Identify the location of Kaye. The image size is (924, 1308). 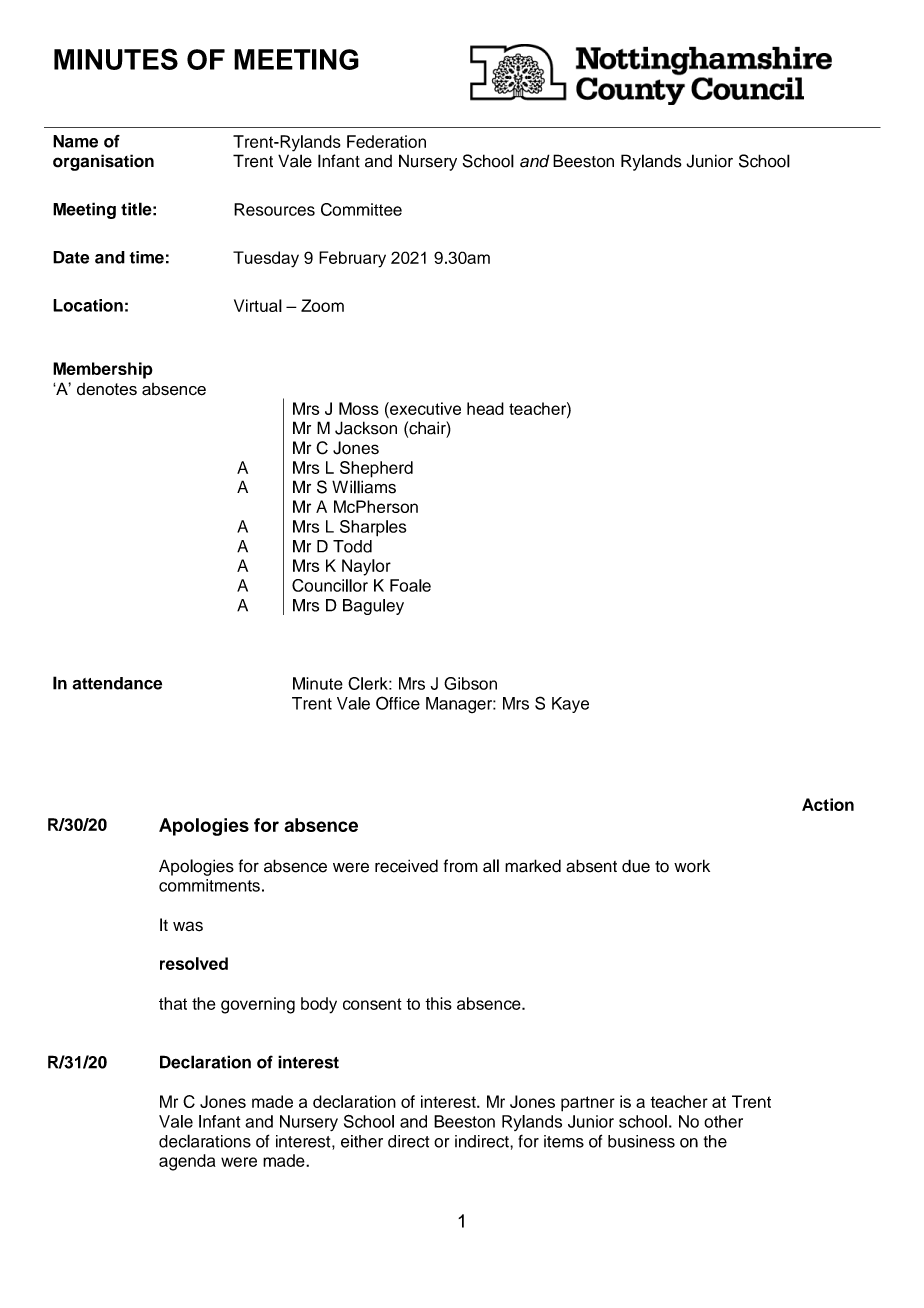
(570, 705).
